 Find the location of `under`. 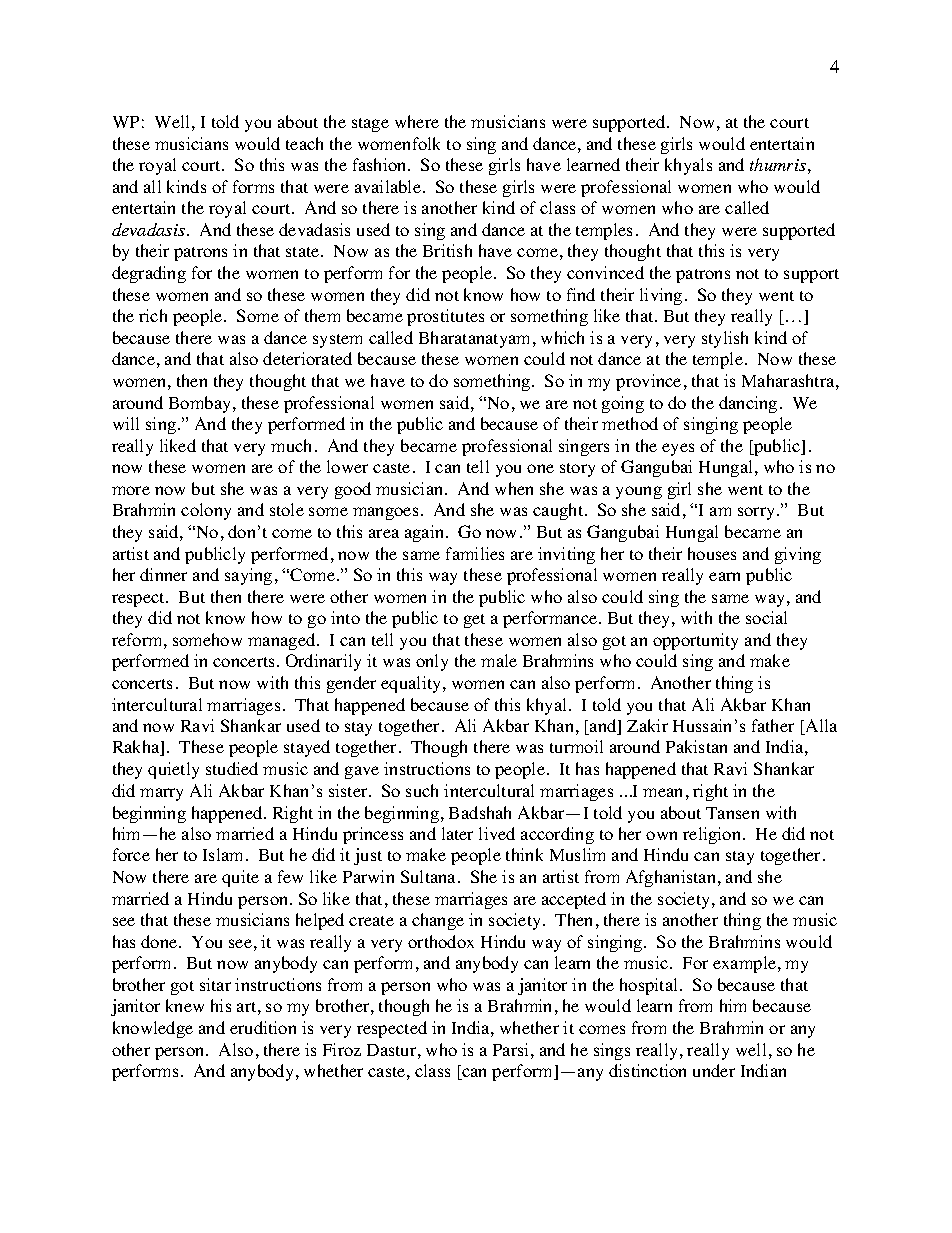

under is located at coordinates (714, 1070).
